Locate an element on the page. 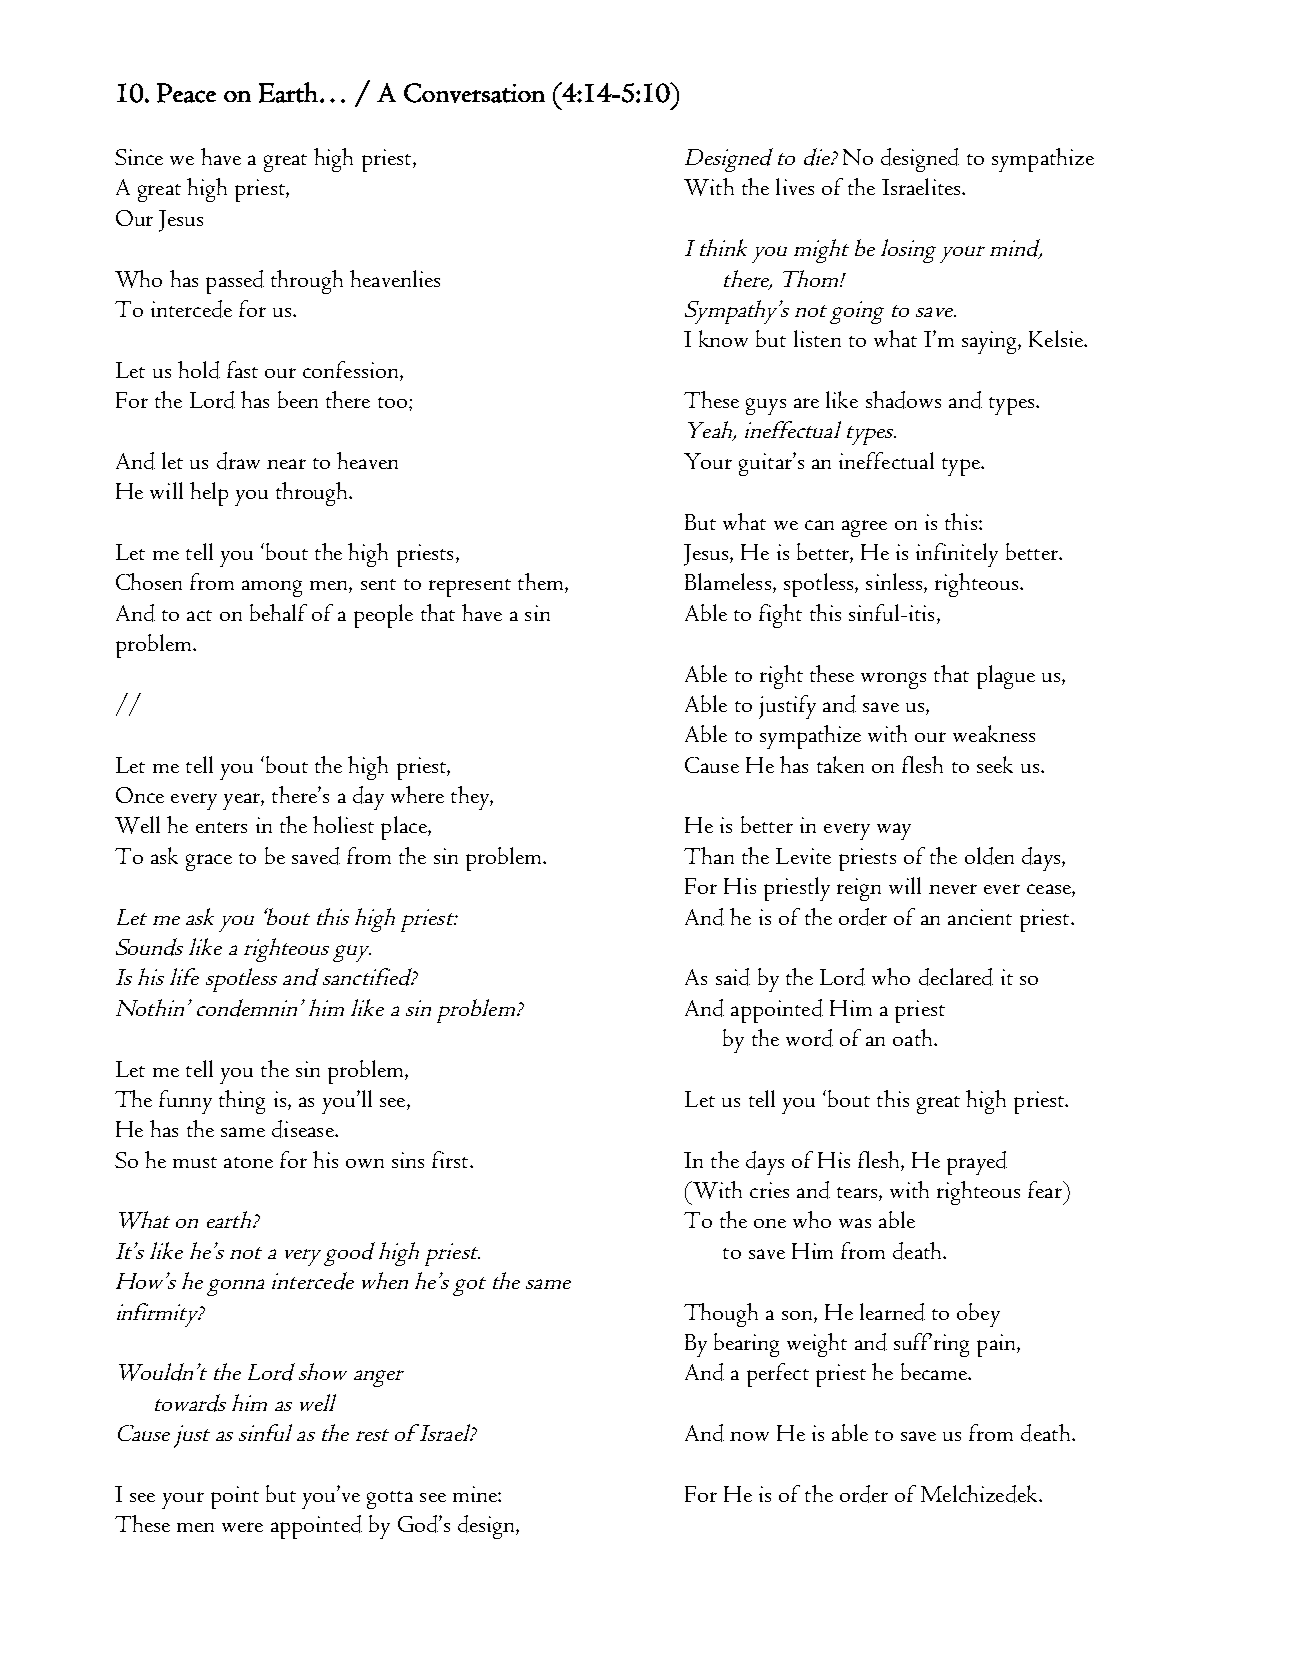 The height and width of the page is (1671, 1291). Conversation is located at coordinates (474, 93).
